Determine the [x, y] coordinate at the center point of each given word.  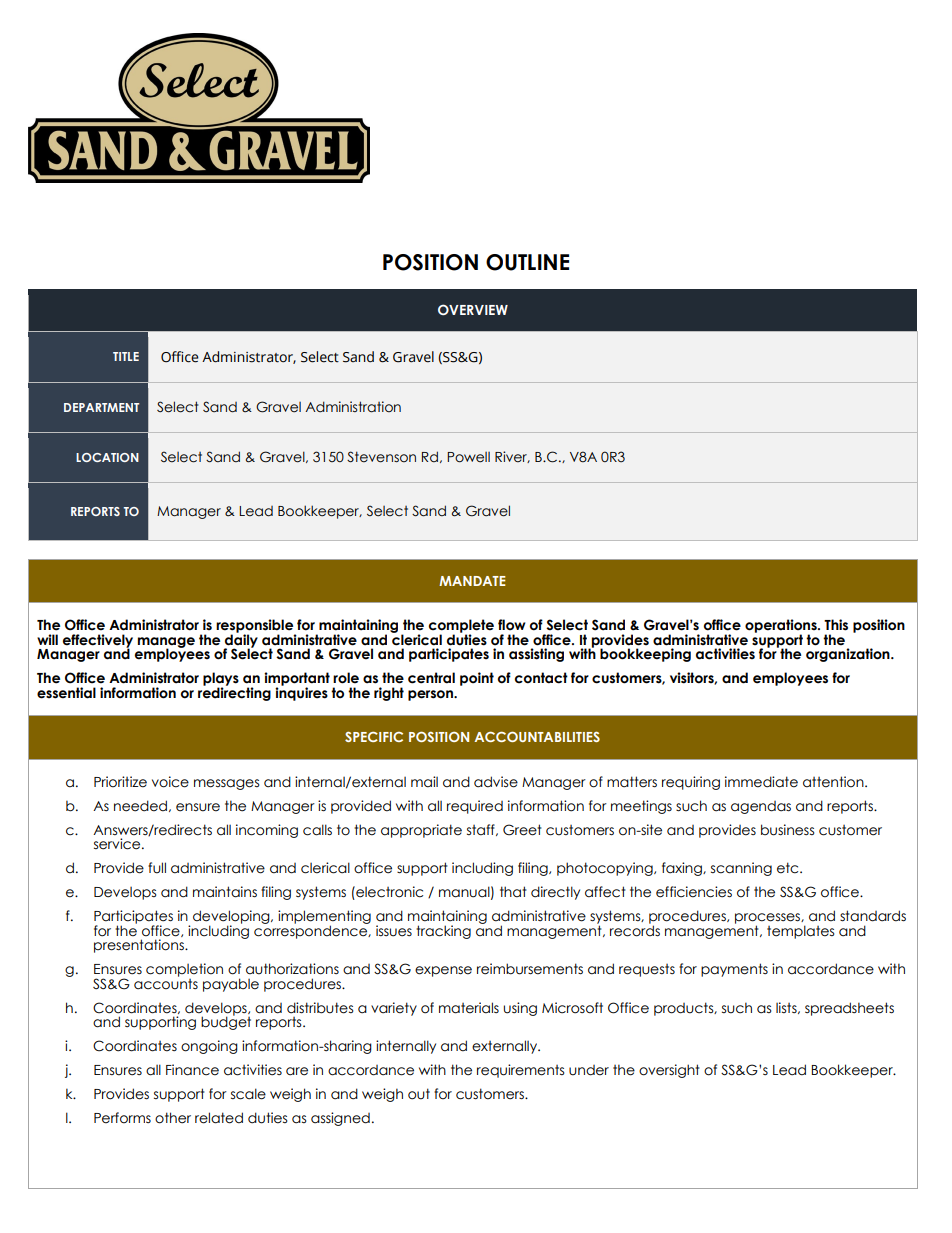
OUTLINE [527, 262]
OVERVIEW [473, 309]
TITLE [126, 356]
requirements [520, 1071]
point [477, 679]
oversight [669, 1071]
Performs [122, 1118]
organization [849, 655]
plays [221, 680]
